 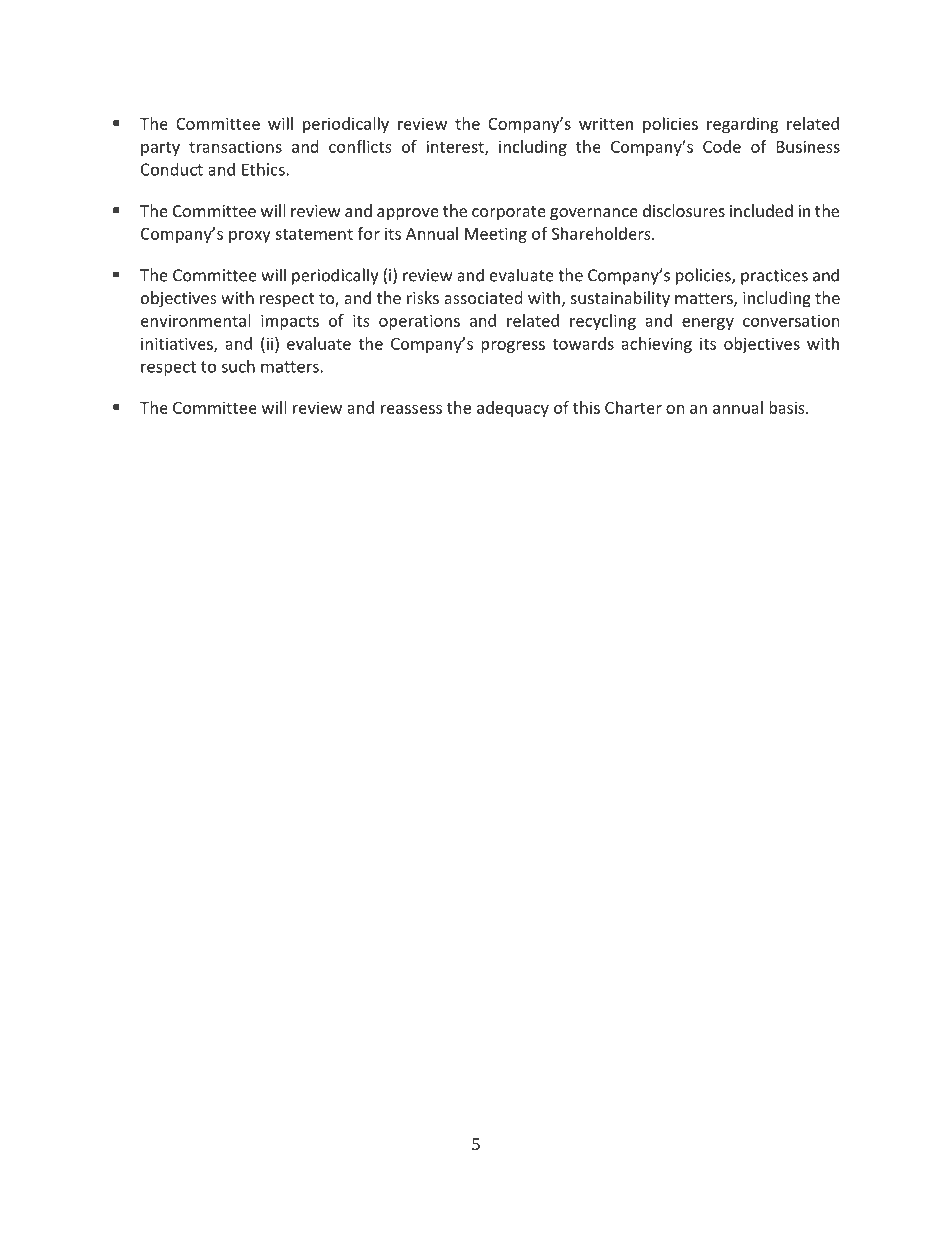 I want to click on adequacy, so click(x=513, y=409).
